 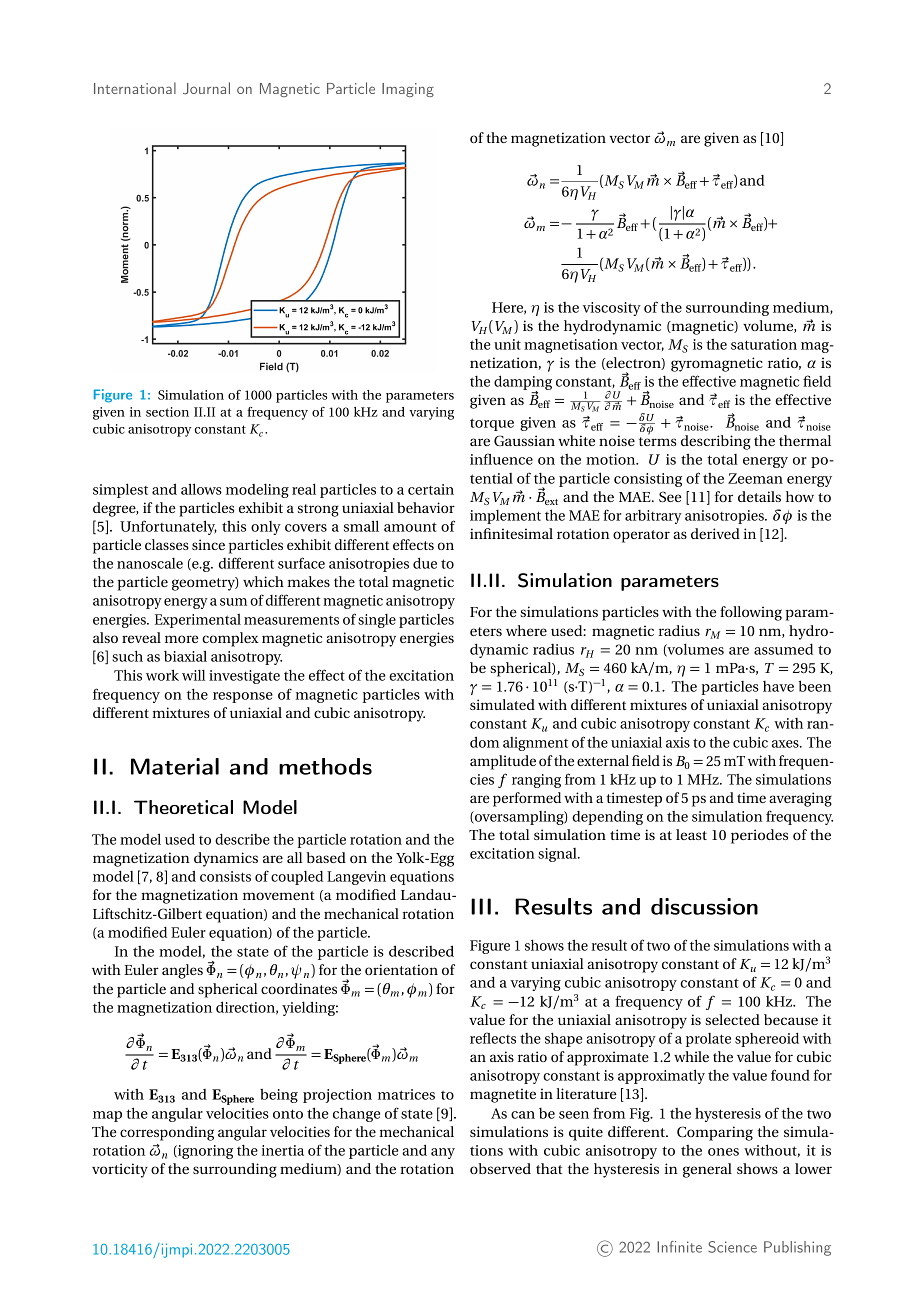 I want to click on Imaging, so click(x=408, y=90).
